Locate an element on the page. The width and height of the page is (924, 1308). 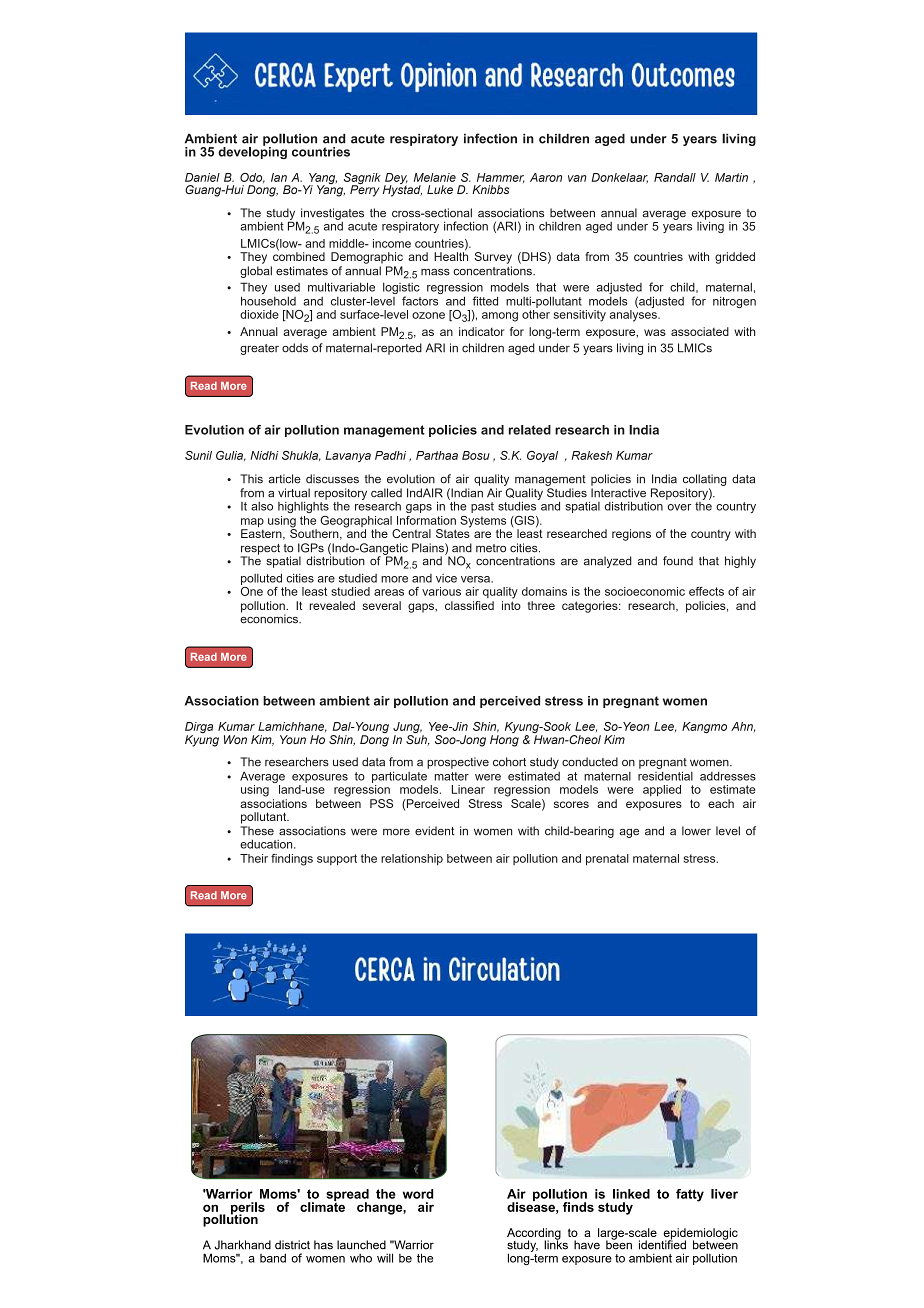
Randall is located at coordinates (675, 177).
